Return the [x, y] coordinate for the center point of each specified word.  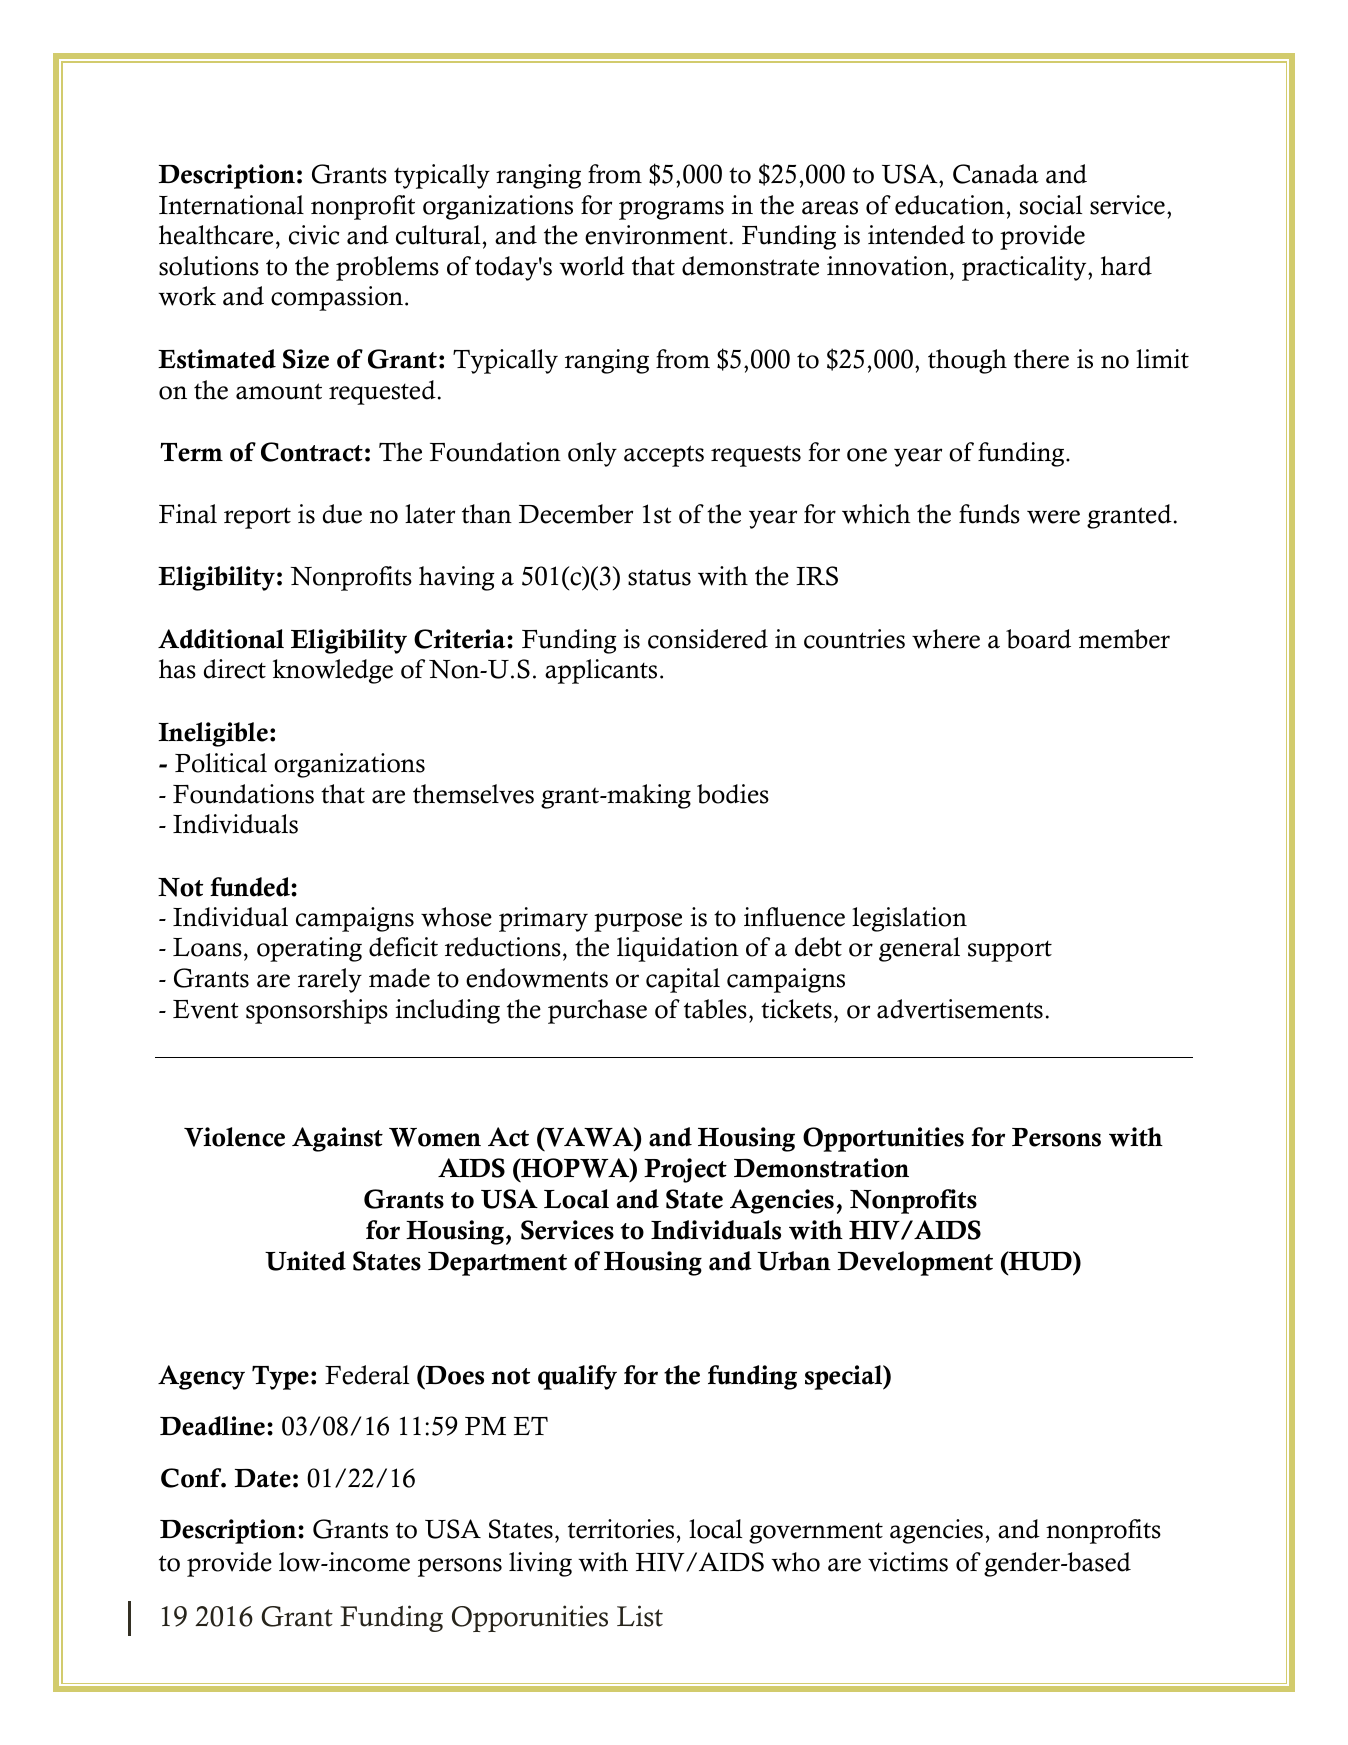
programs [671, 210]
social [1051, 205]
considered [708, 639]
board [1038, 639]
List [640, 1616]
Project [685, 1170]
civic [314, 235]
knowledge [333, 671]
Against [337, 1139]
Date [263, 1478]
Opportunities [883, 1139]
